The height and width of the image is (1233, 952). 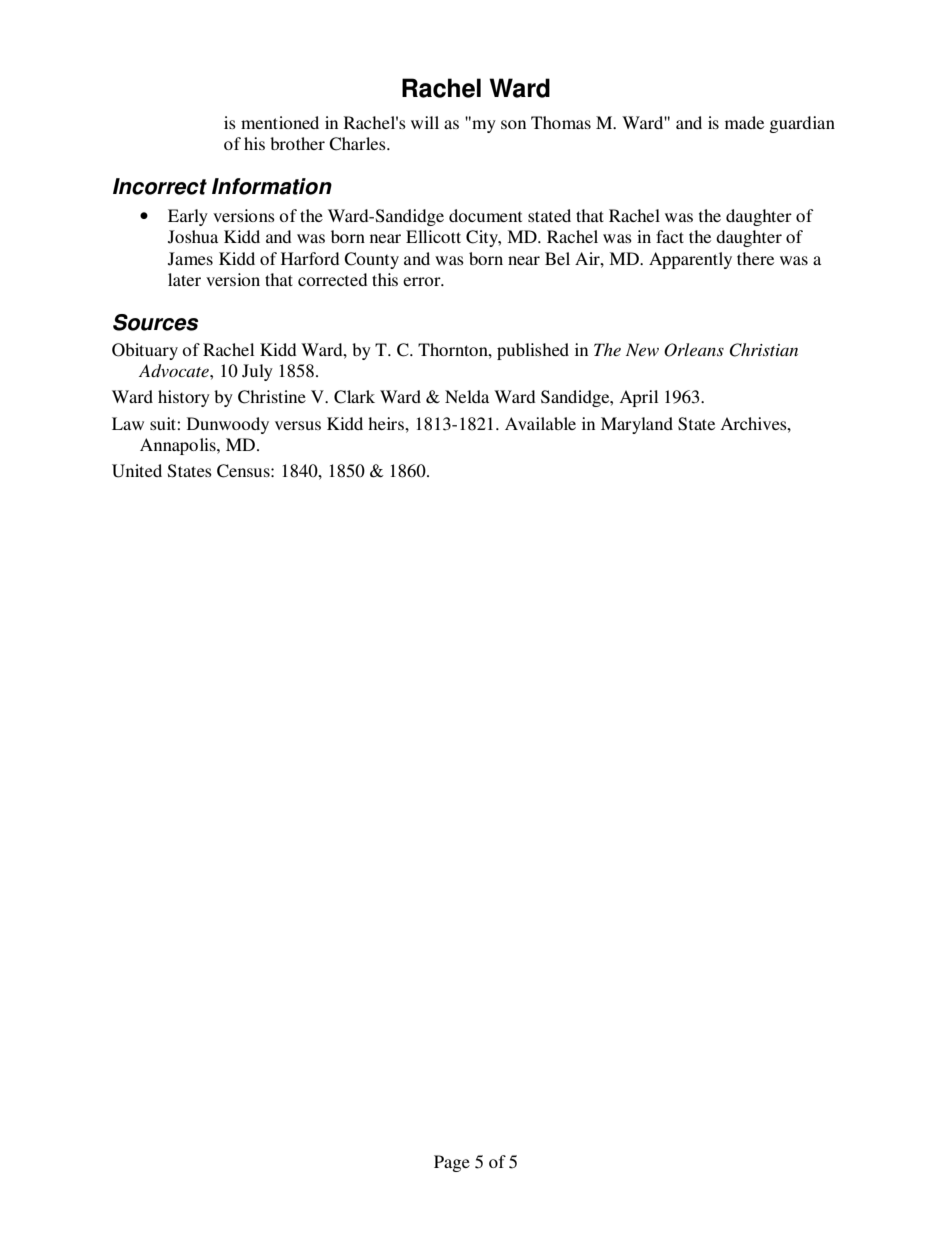 What do you see at coordinates (160, 186) in the image?
I see `Incorrect` at bounding box center [160, 186].
